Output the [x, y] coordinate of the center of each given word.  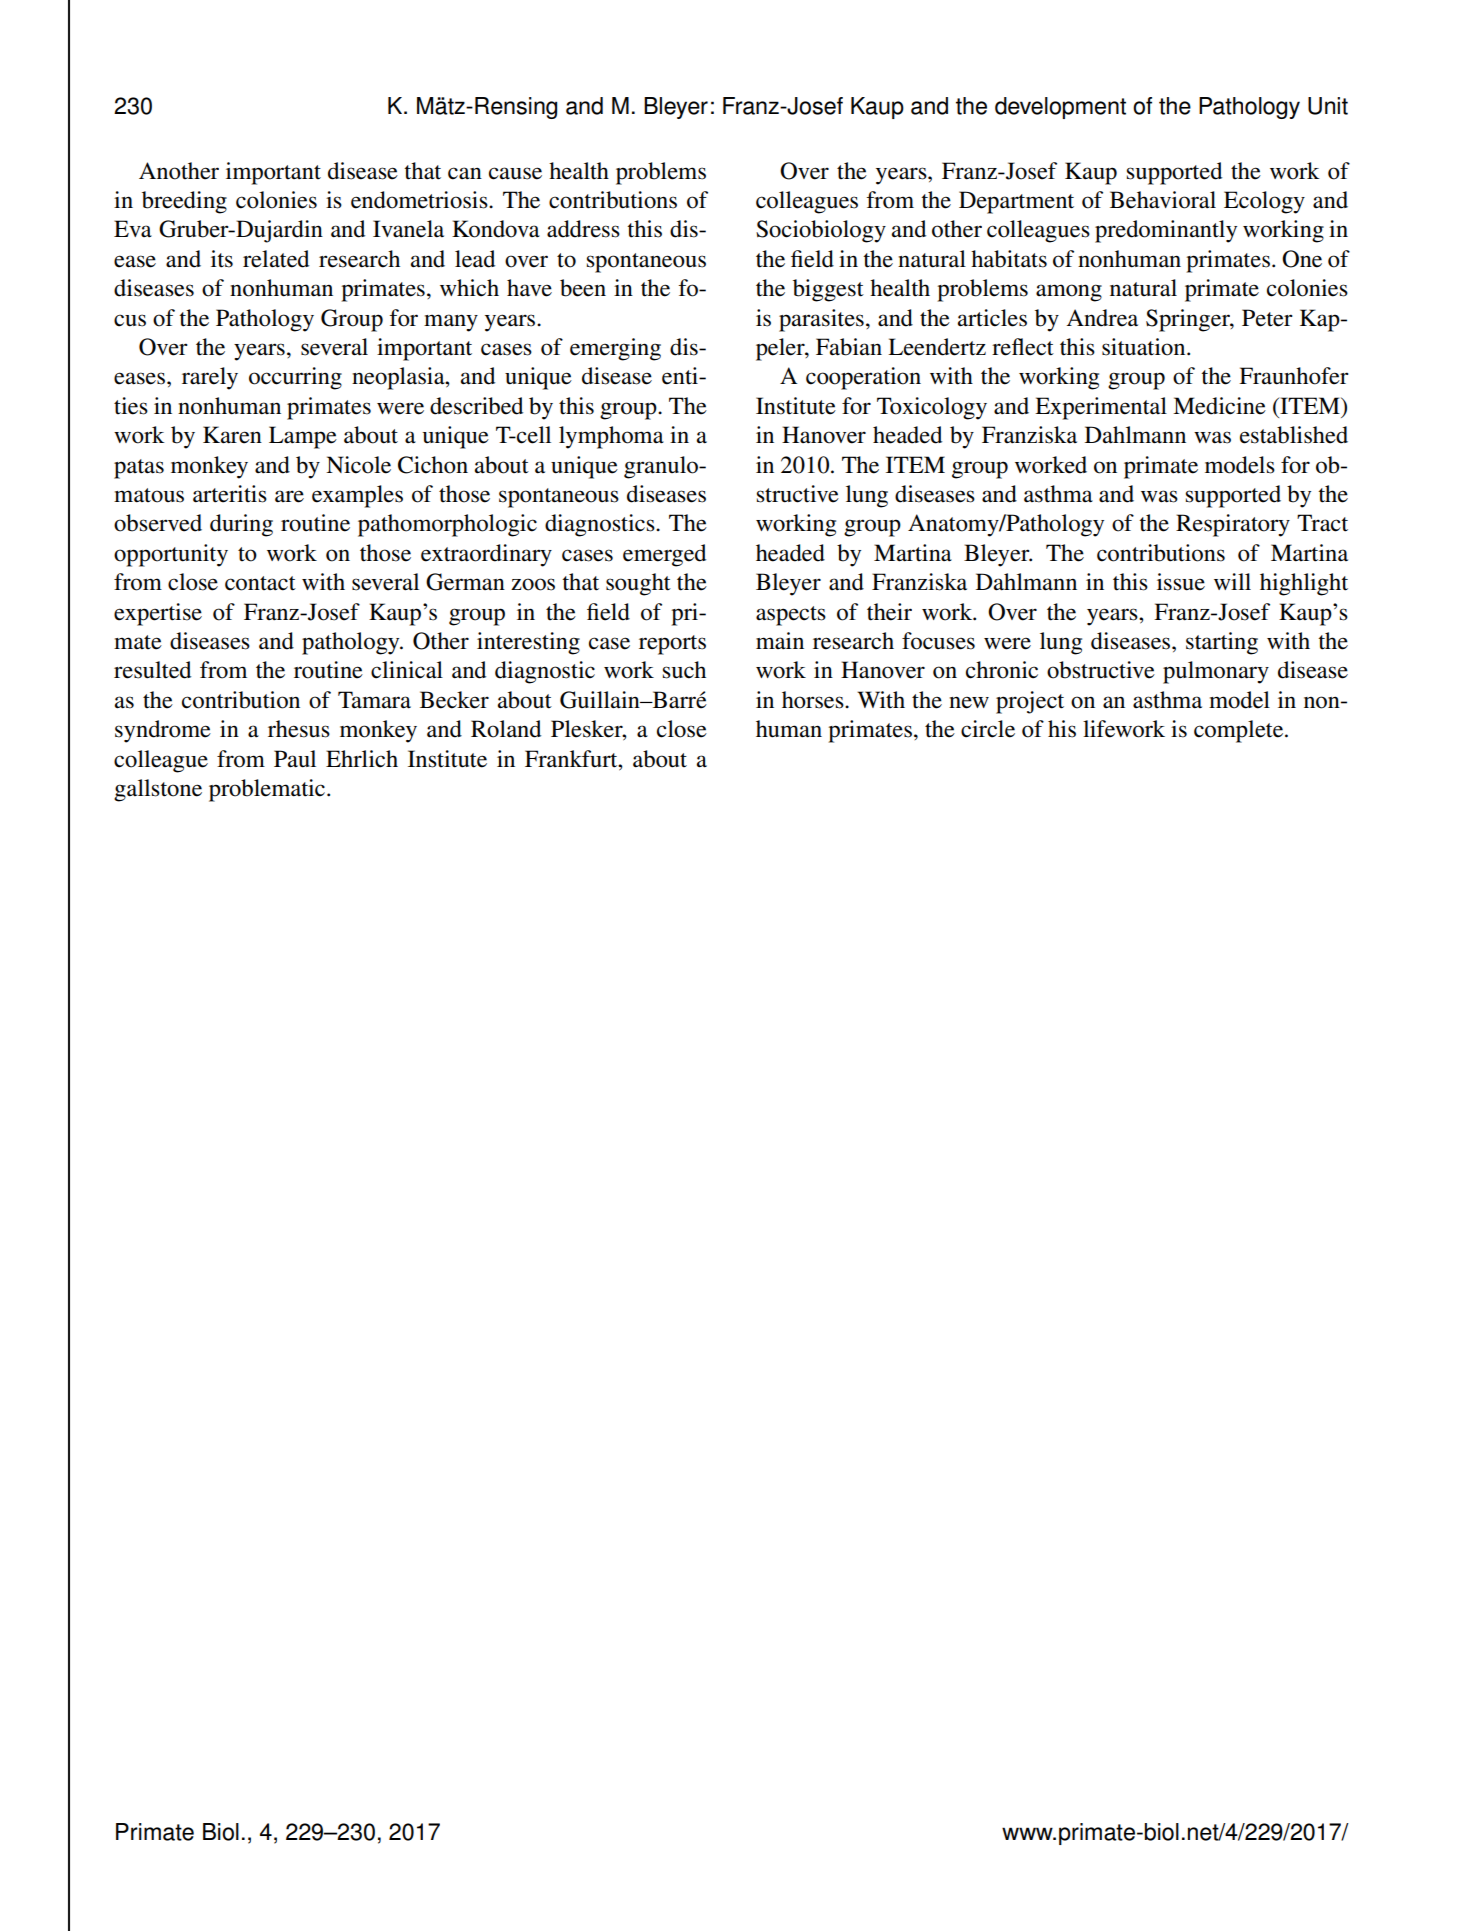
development [1060, 108]
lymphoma [611, 437]
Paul [295, 759]
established [1294, 435]
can [465, 173]
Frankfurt [572, 759]
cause [515, 173]
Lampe [303, 437]
